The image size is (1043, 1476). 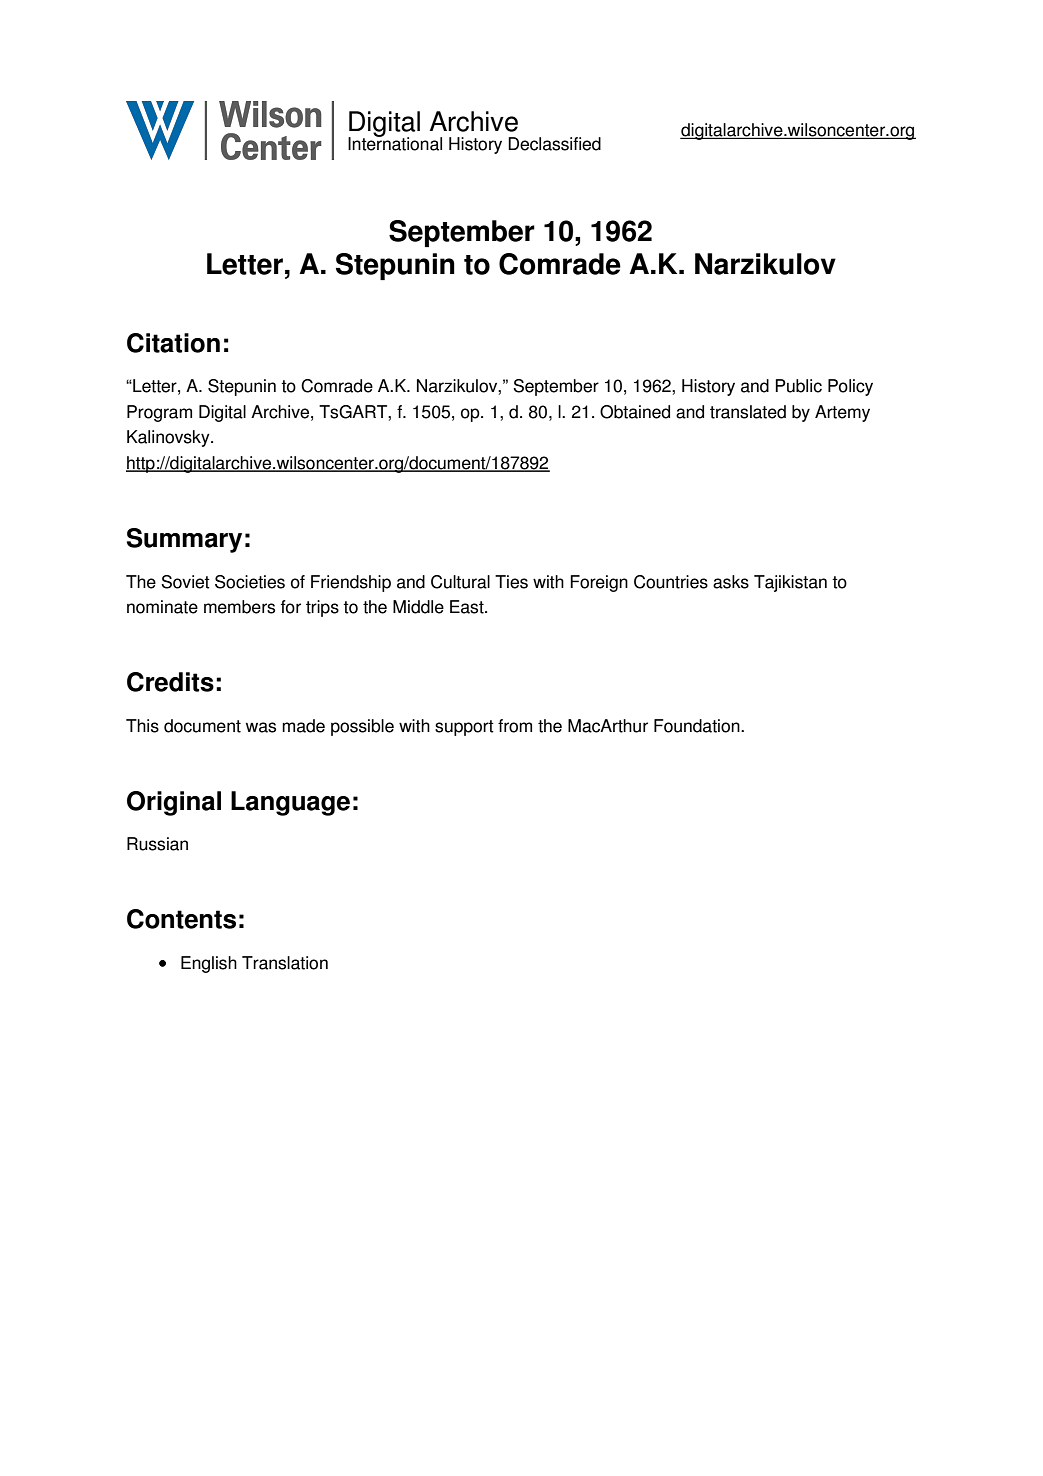 What do you see at coordinates (395, 142) in the page?
I see `International` at bounding box center [395, 142].
